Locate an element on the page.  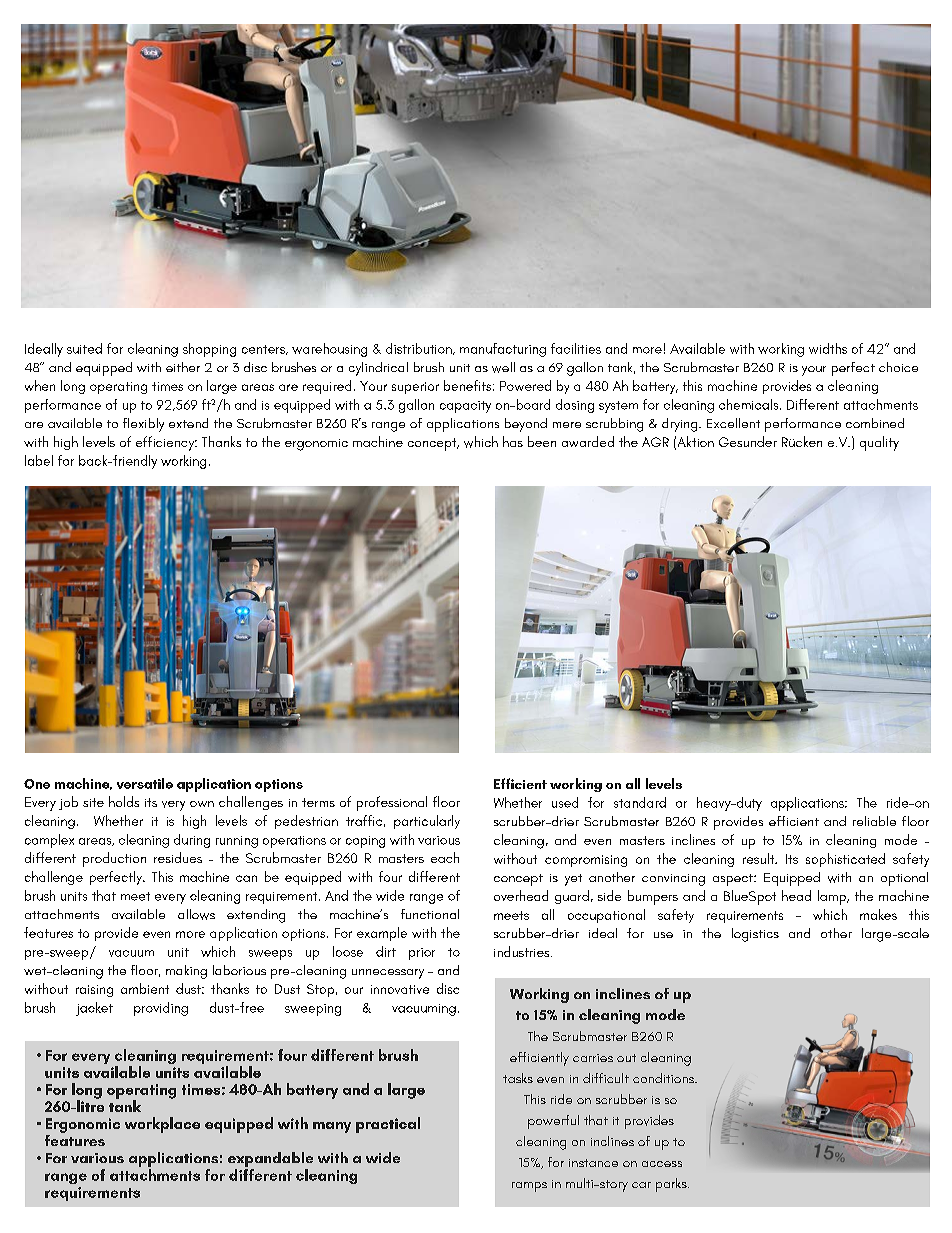
well is located at coordinates (503, 367).
